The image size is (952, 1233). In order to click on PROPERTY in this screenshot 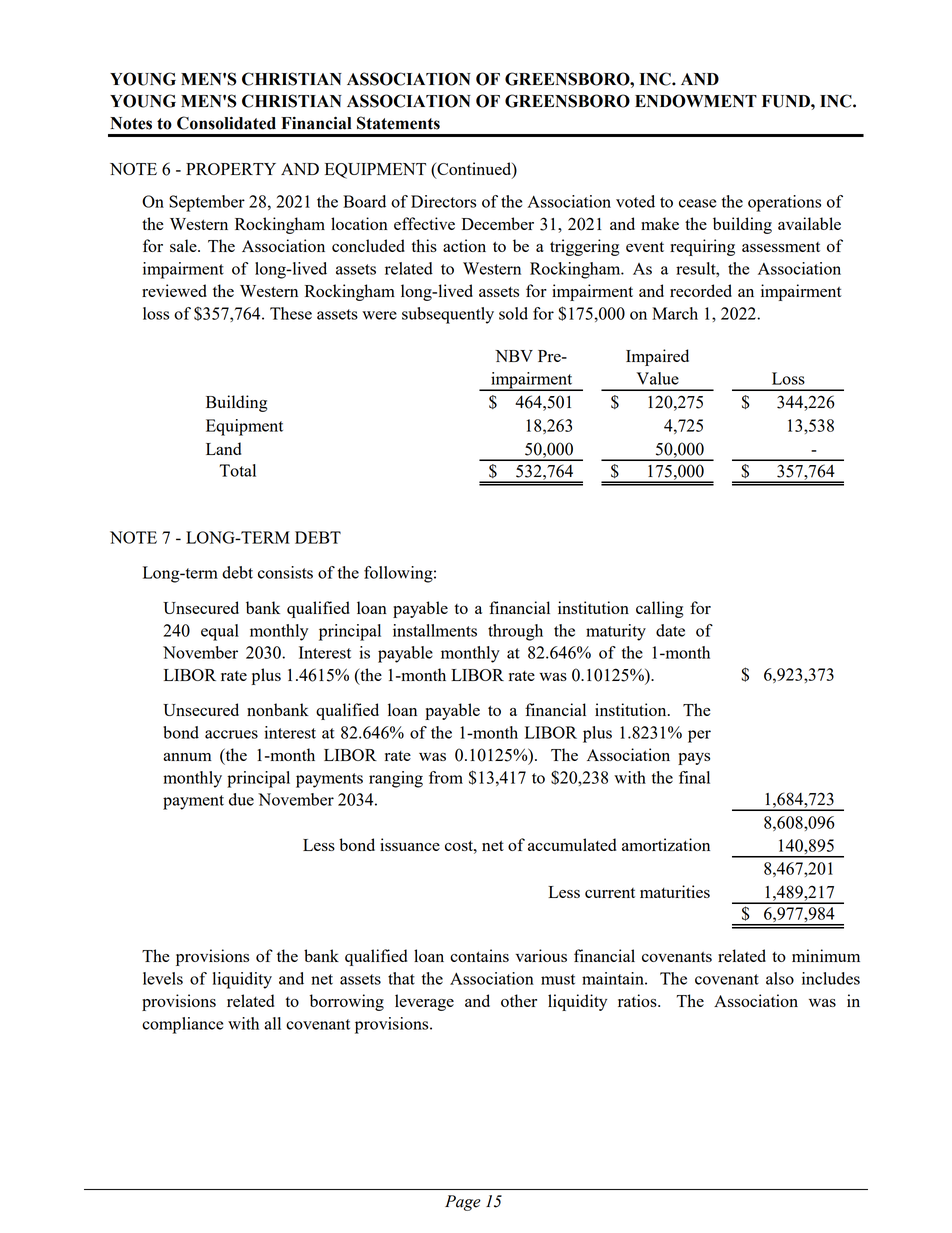, I will do `click(231, 169)`.
